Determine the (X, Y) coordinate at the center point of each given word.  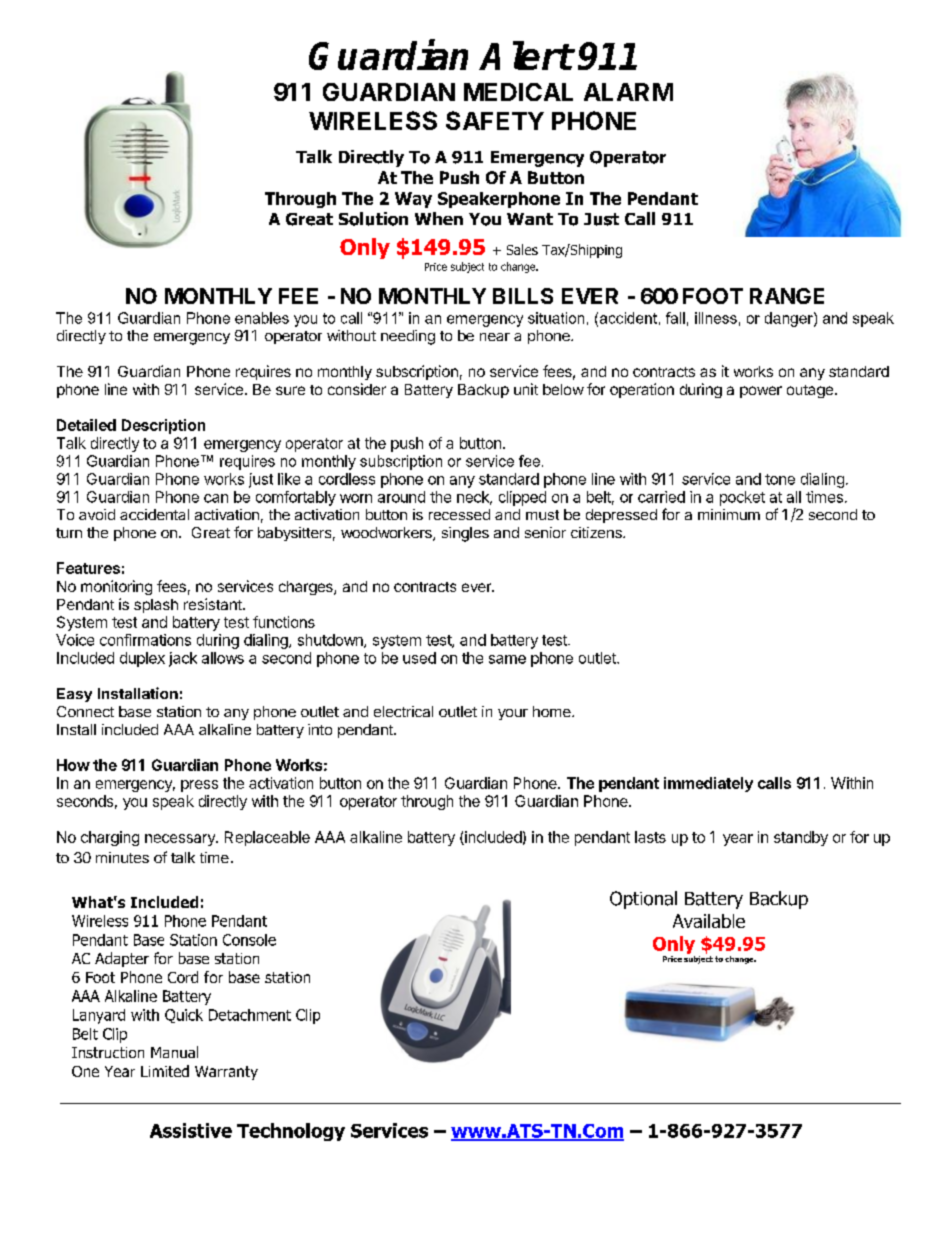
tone (780, 479)
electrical (403, 711)
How (73, 765)
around (401, 497)
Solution (373, 219)
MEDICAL (518, 92)
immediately (708, 784)
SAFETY (495, 120)
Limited (165, 1071)
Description (163, 426)
